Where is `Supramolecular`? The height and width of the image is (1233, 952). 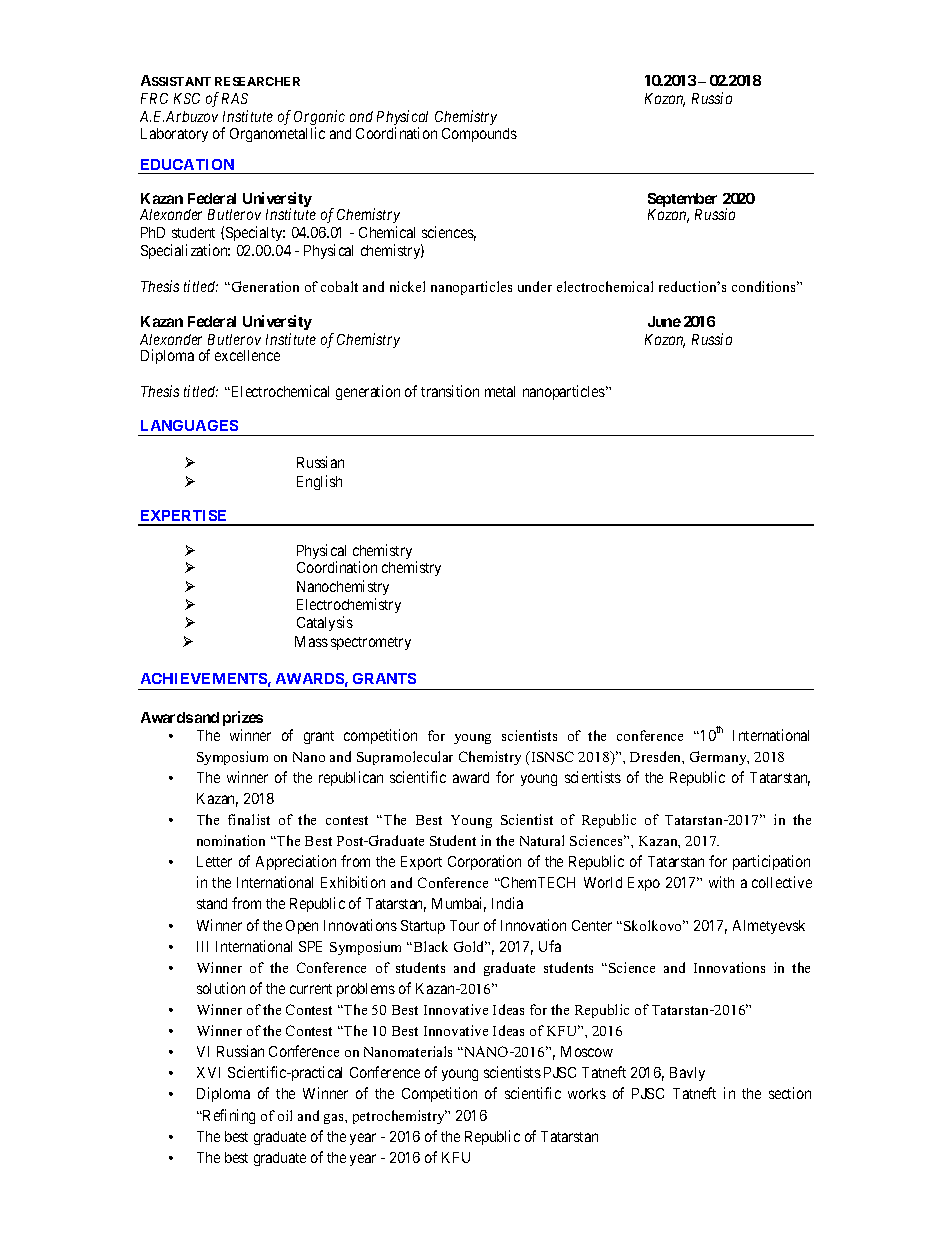 Supramolecular is located at coordinates (405, 758).
